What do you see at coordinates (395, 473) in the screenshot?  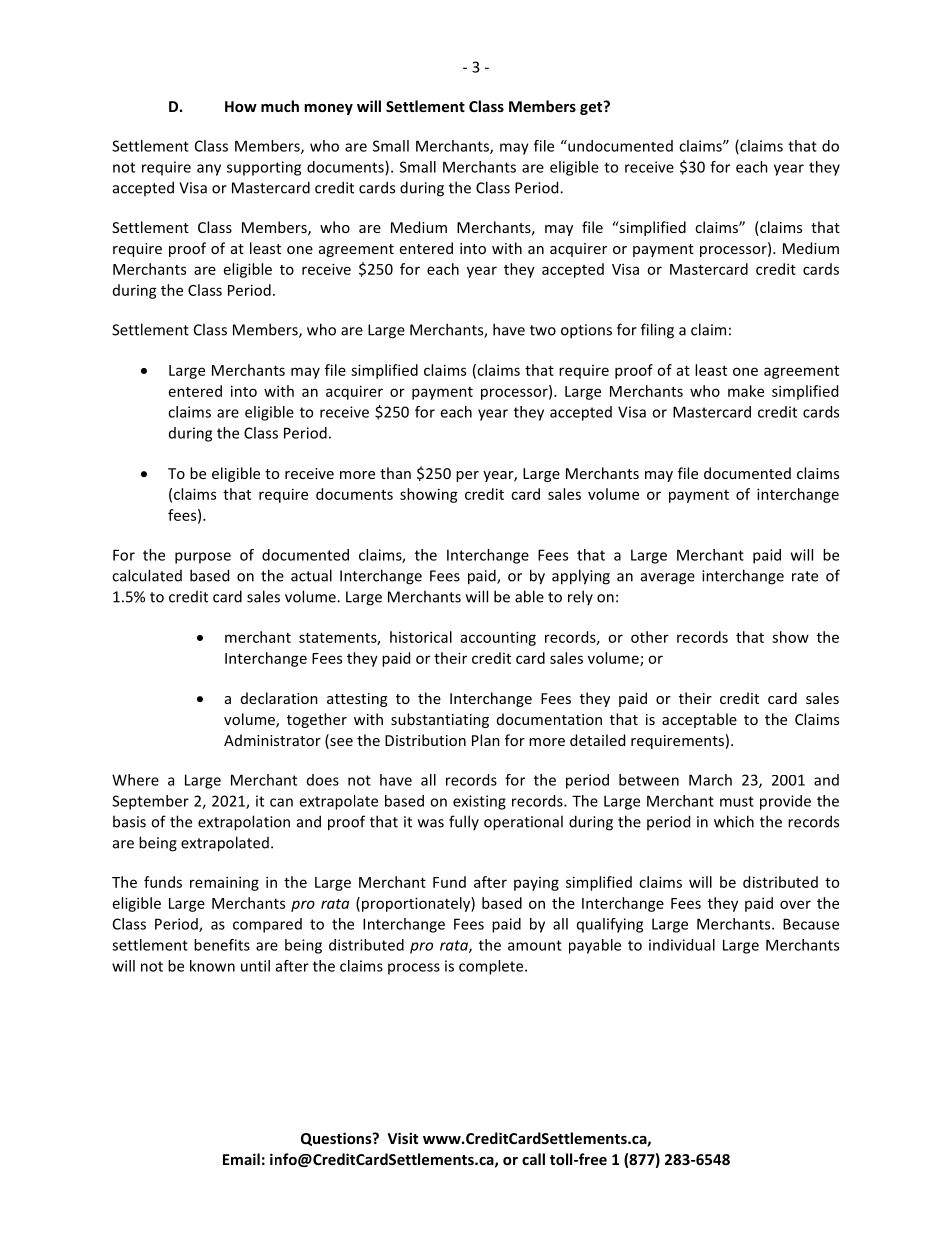 I see `than` at bounding box center [395, 473].
